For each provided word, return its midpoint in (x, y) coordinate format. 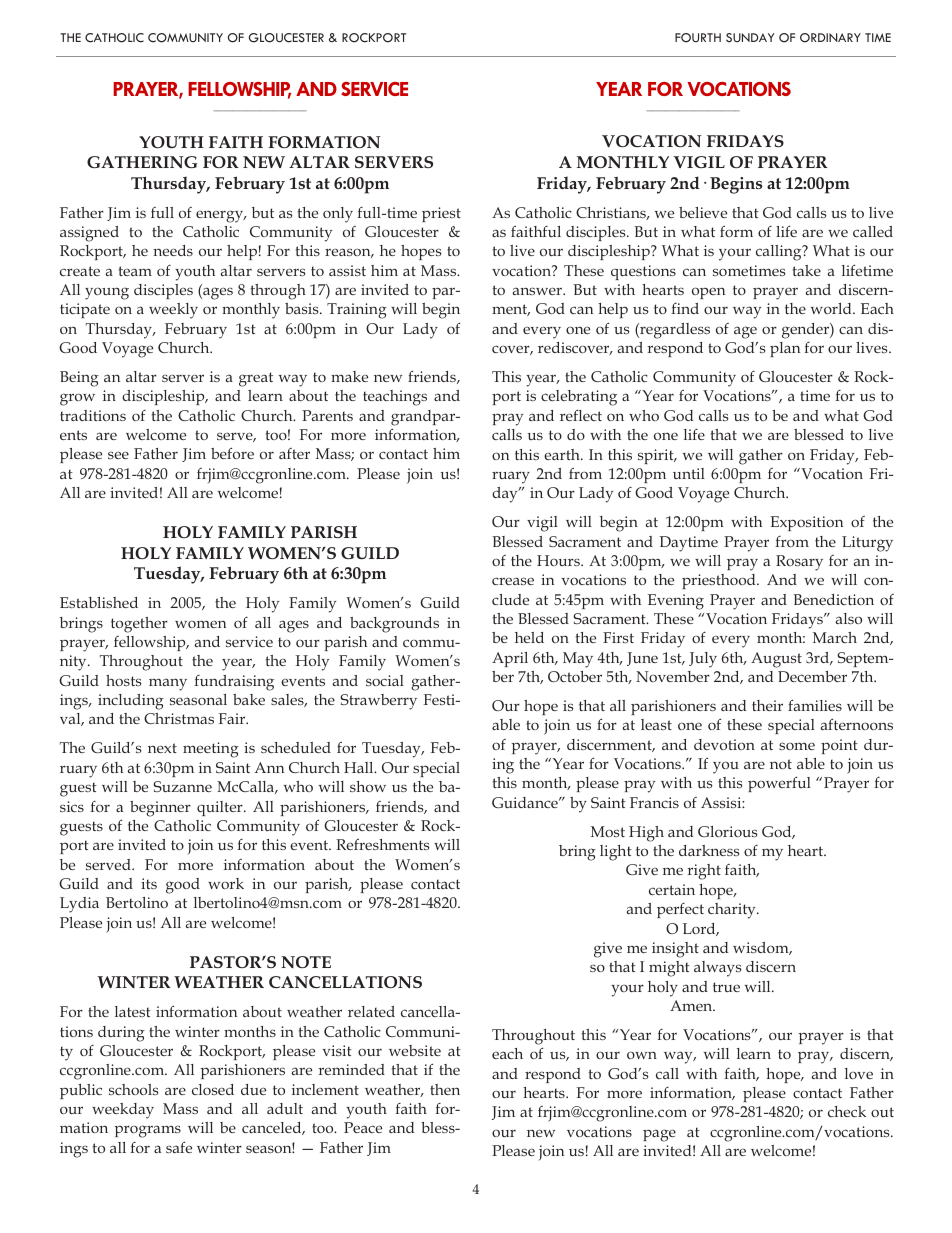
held (529, 637)
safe (179, 1147)
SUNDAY (750, 38)
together (139, 625)
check (847, 1111)
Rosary (799, 563)
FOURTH (698, 38)
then (445, 1089)
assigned (89, 234)
